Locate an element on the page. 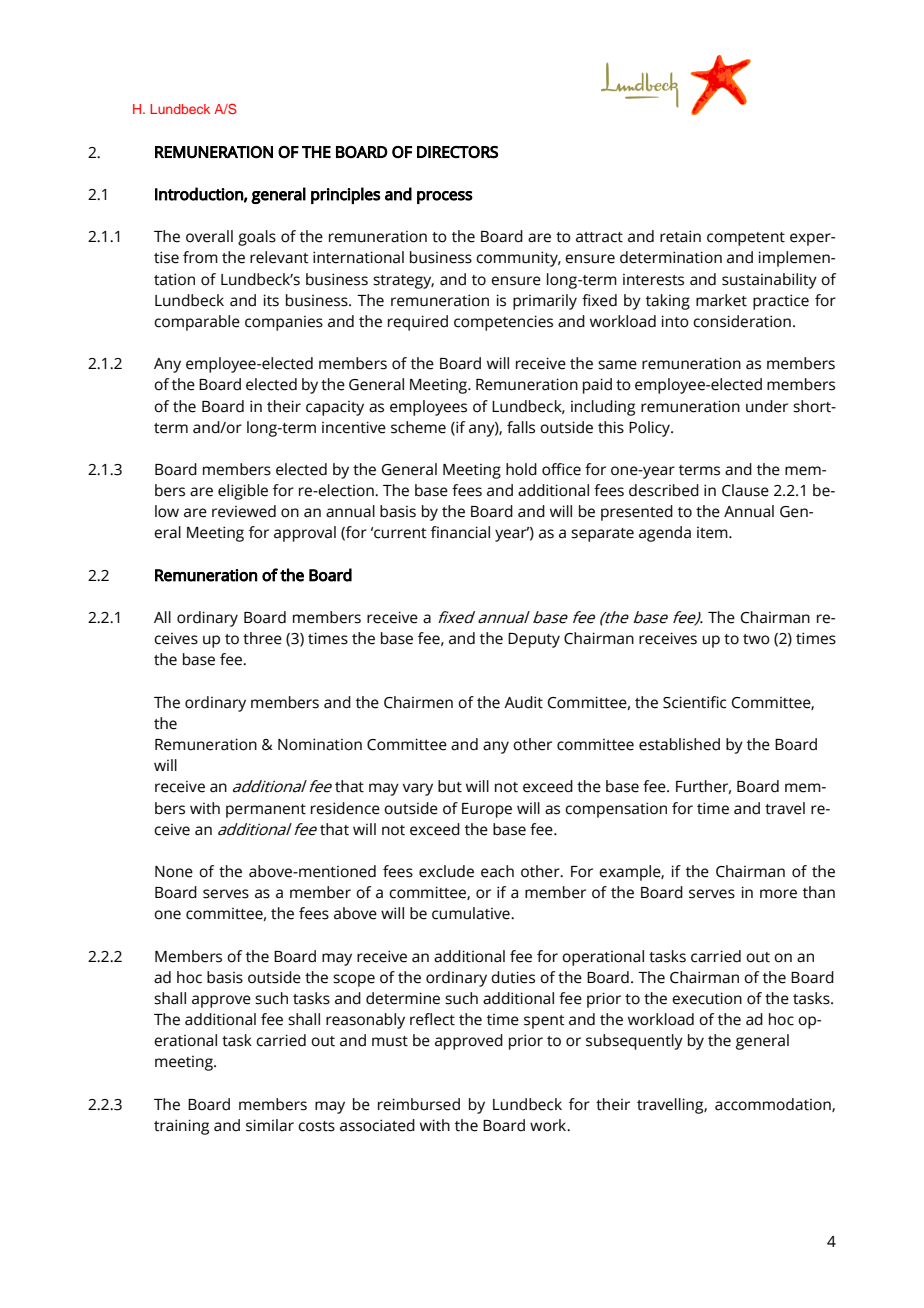 Image resolution: width=924 pixels, height=1308 pixels. two is located at coordinates (756, 639).
